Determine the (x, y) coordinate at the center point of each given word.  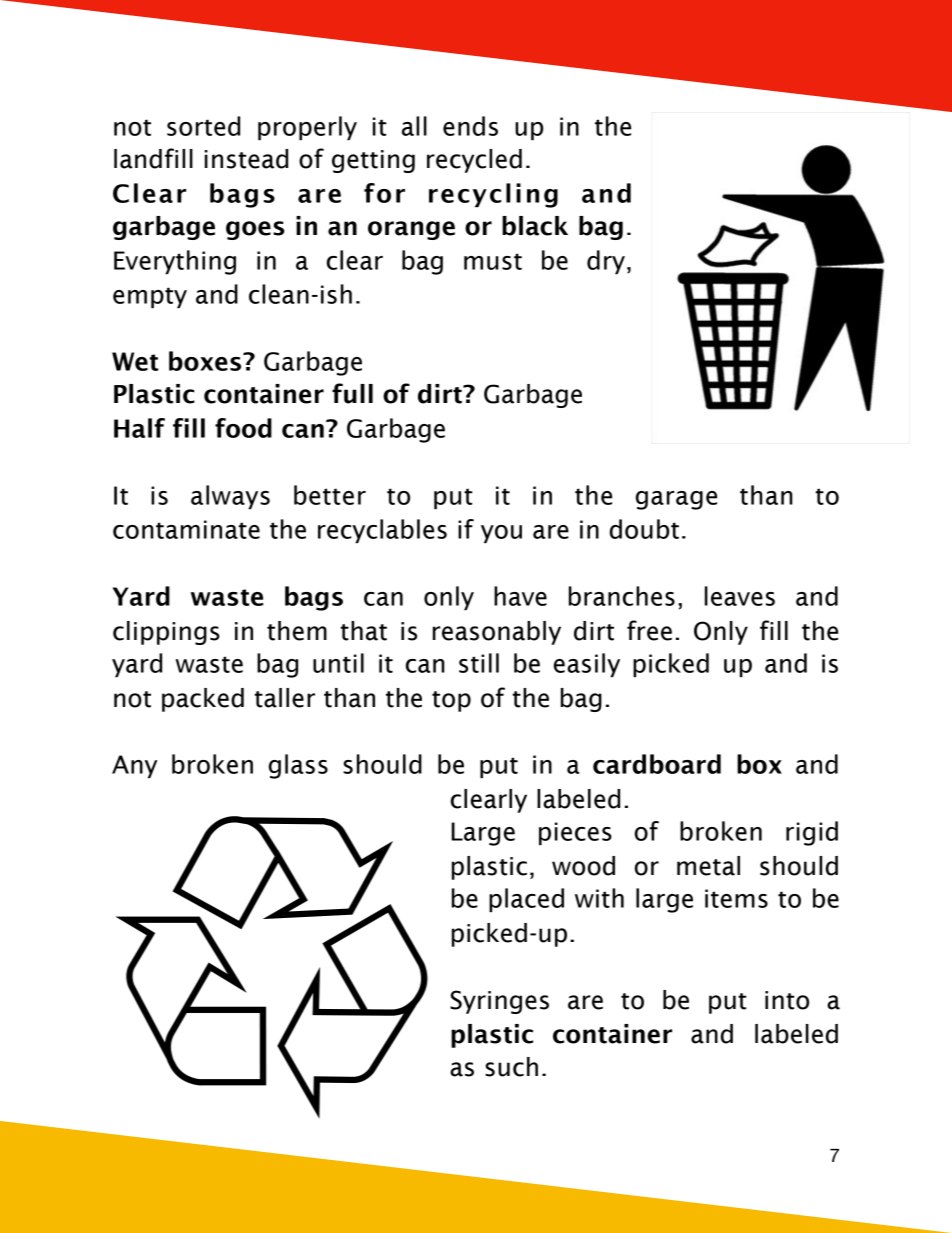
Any (134, 766)
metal (708, 866)
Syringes (499, 1002)
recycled (474, 161)
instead (246, 159)
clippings (166, 633)
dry (606, 262)
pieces (575, 833)
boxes (206, 361)
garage (676, 500)
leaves (740, 596)
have (520, 596)
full (352, 393)
